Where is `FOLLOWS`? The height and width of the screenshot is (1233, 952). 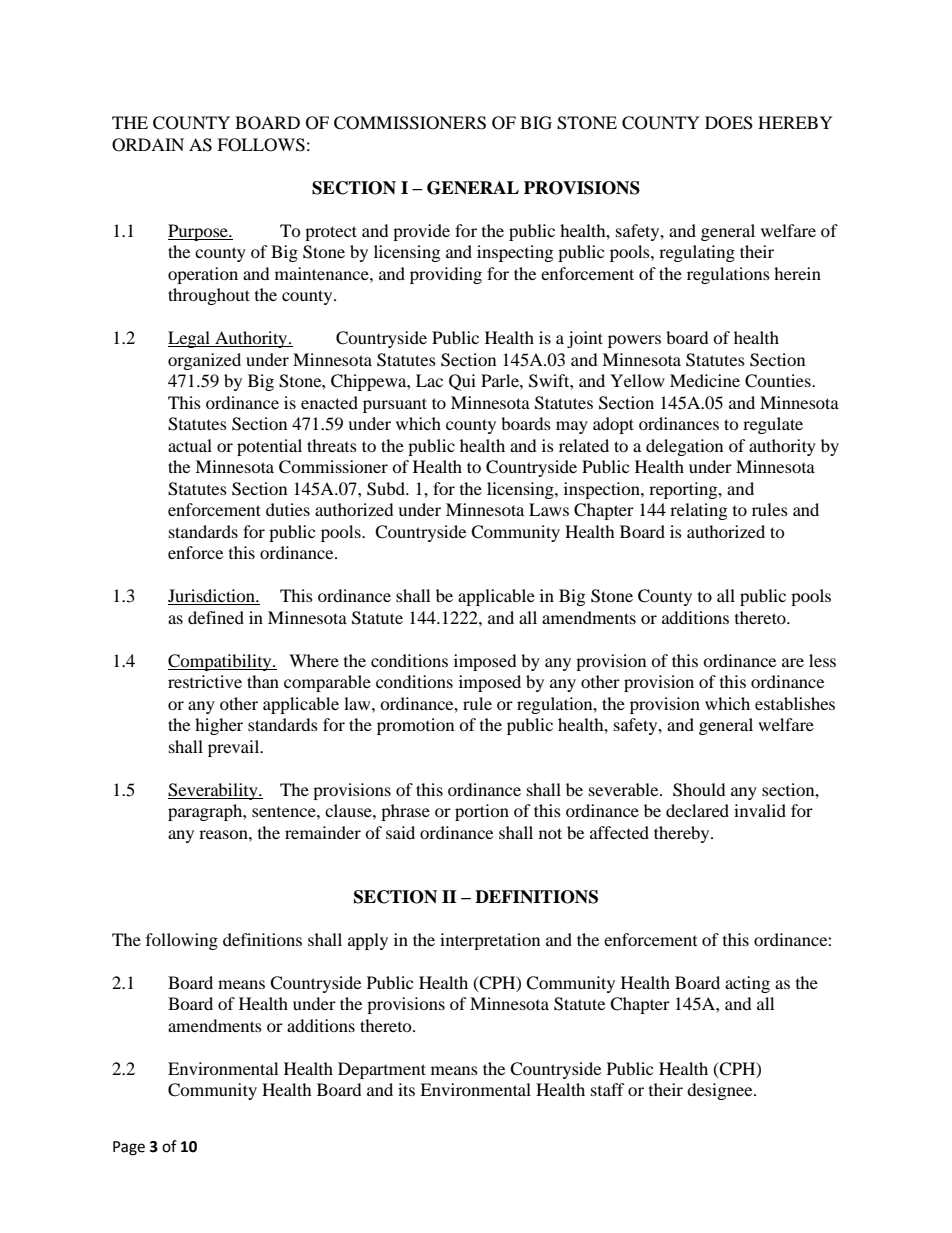 FOLLOWS is located at coordinates (261, 145).
